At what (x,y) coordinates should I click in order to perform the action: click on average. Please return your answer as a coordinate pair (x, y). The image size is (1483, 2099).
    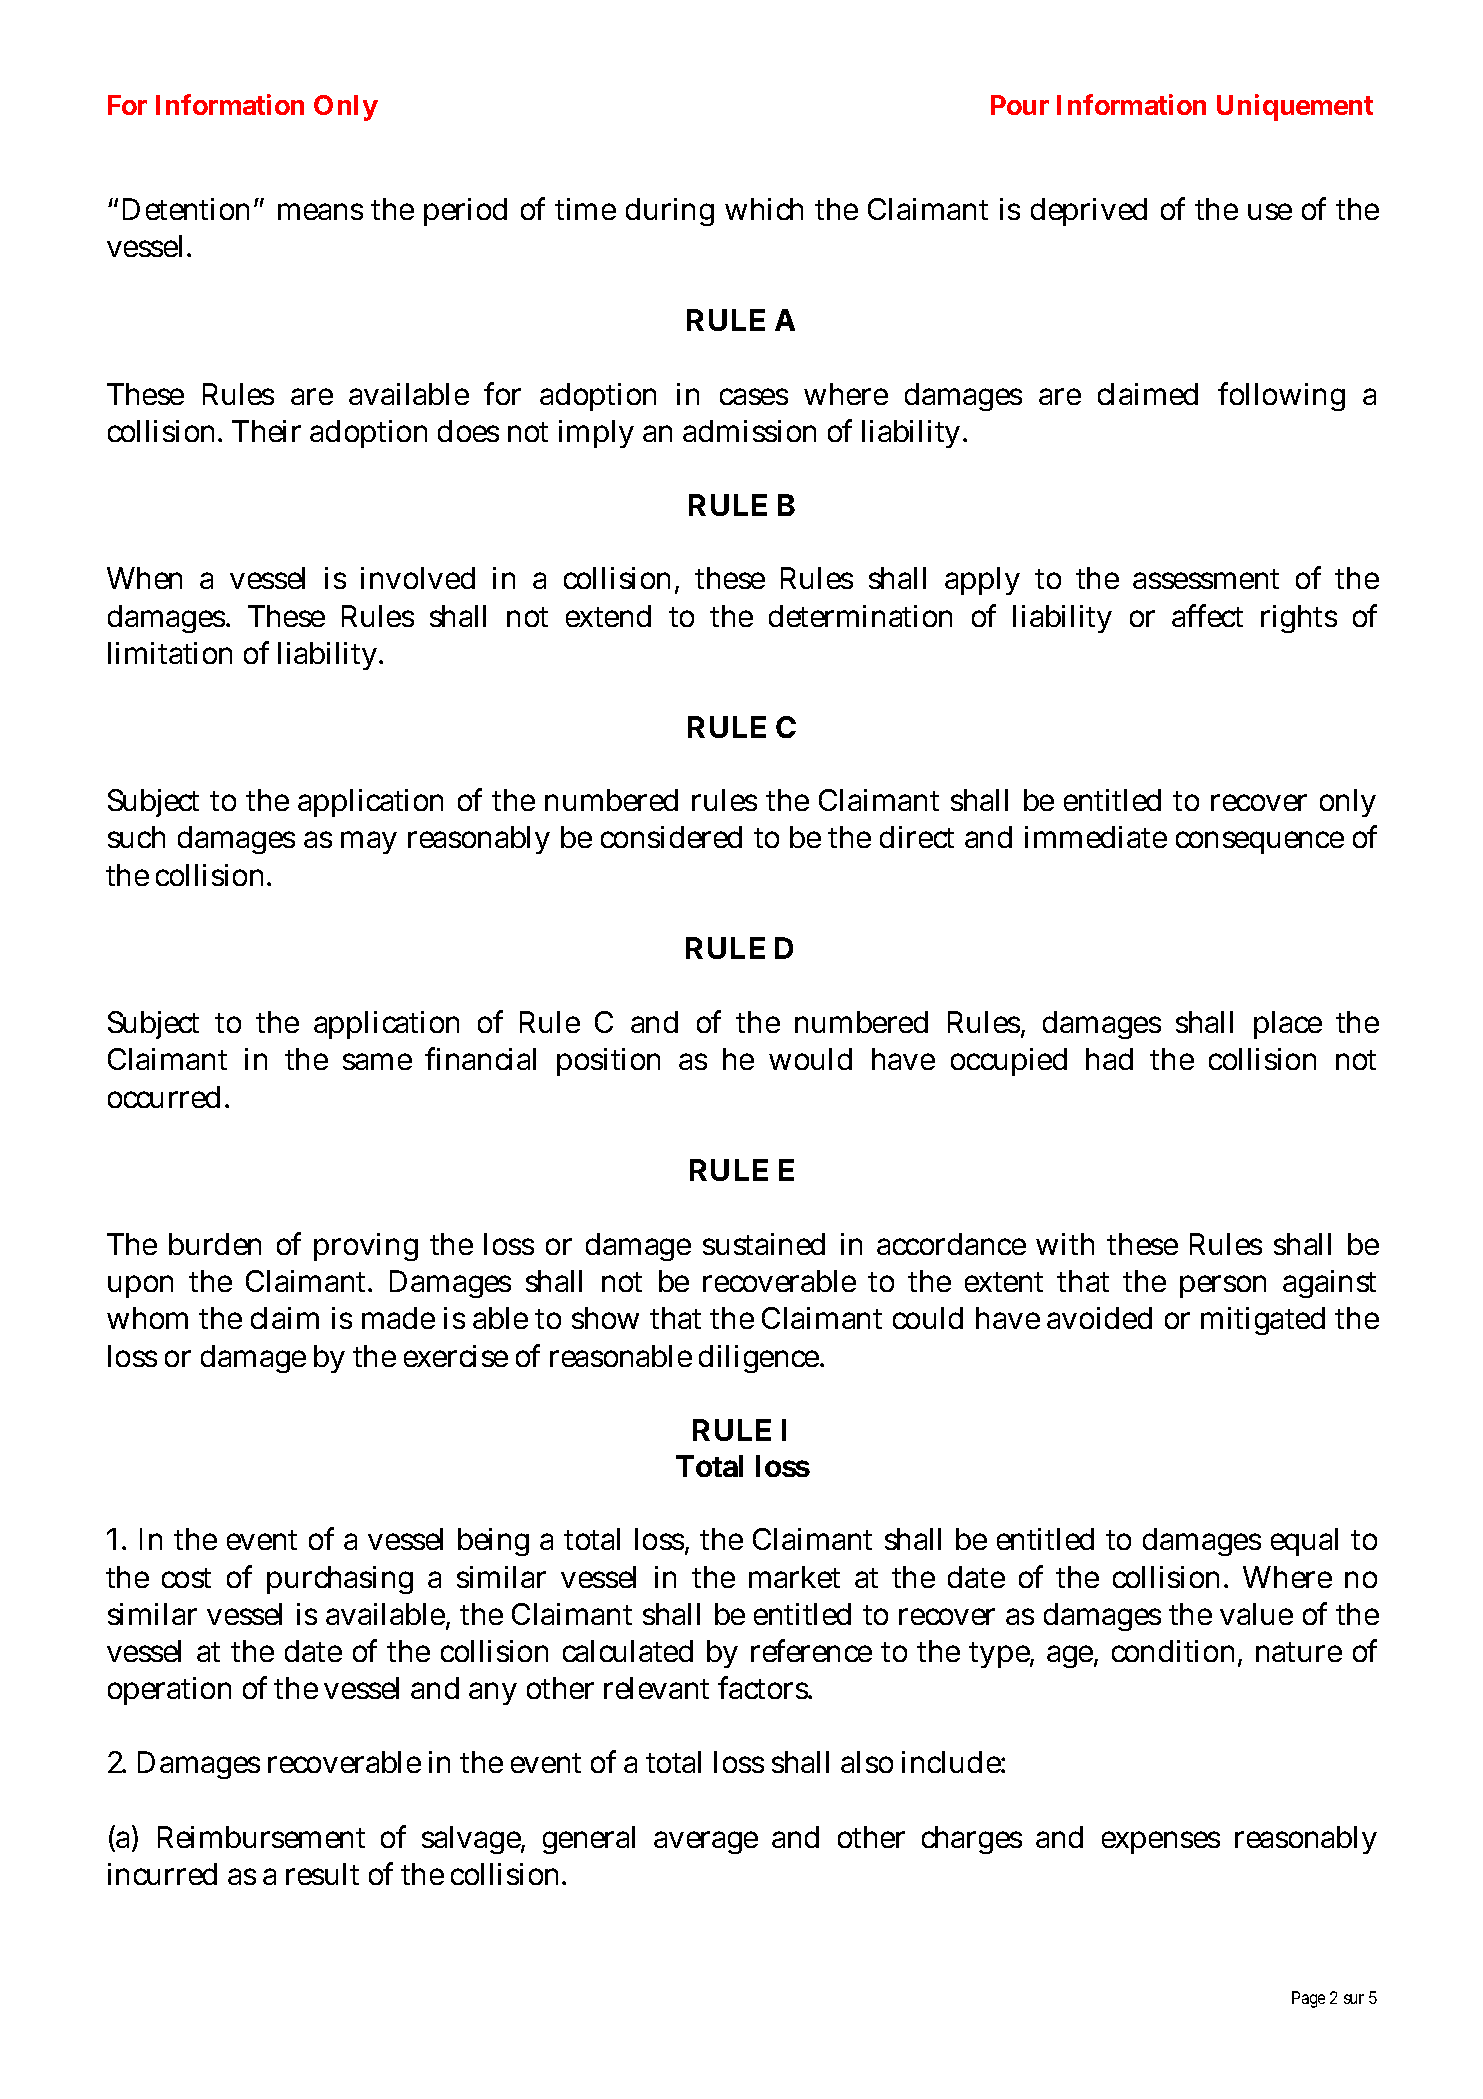
    Looking at the image, I should click on (706, 1842).
